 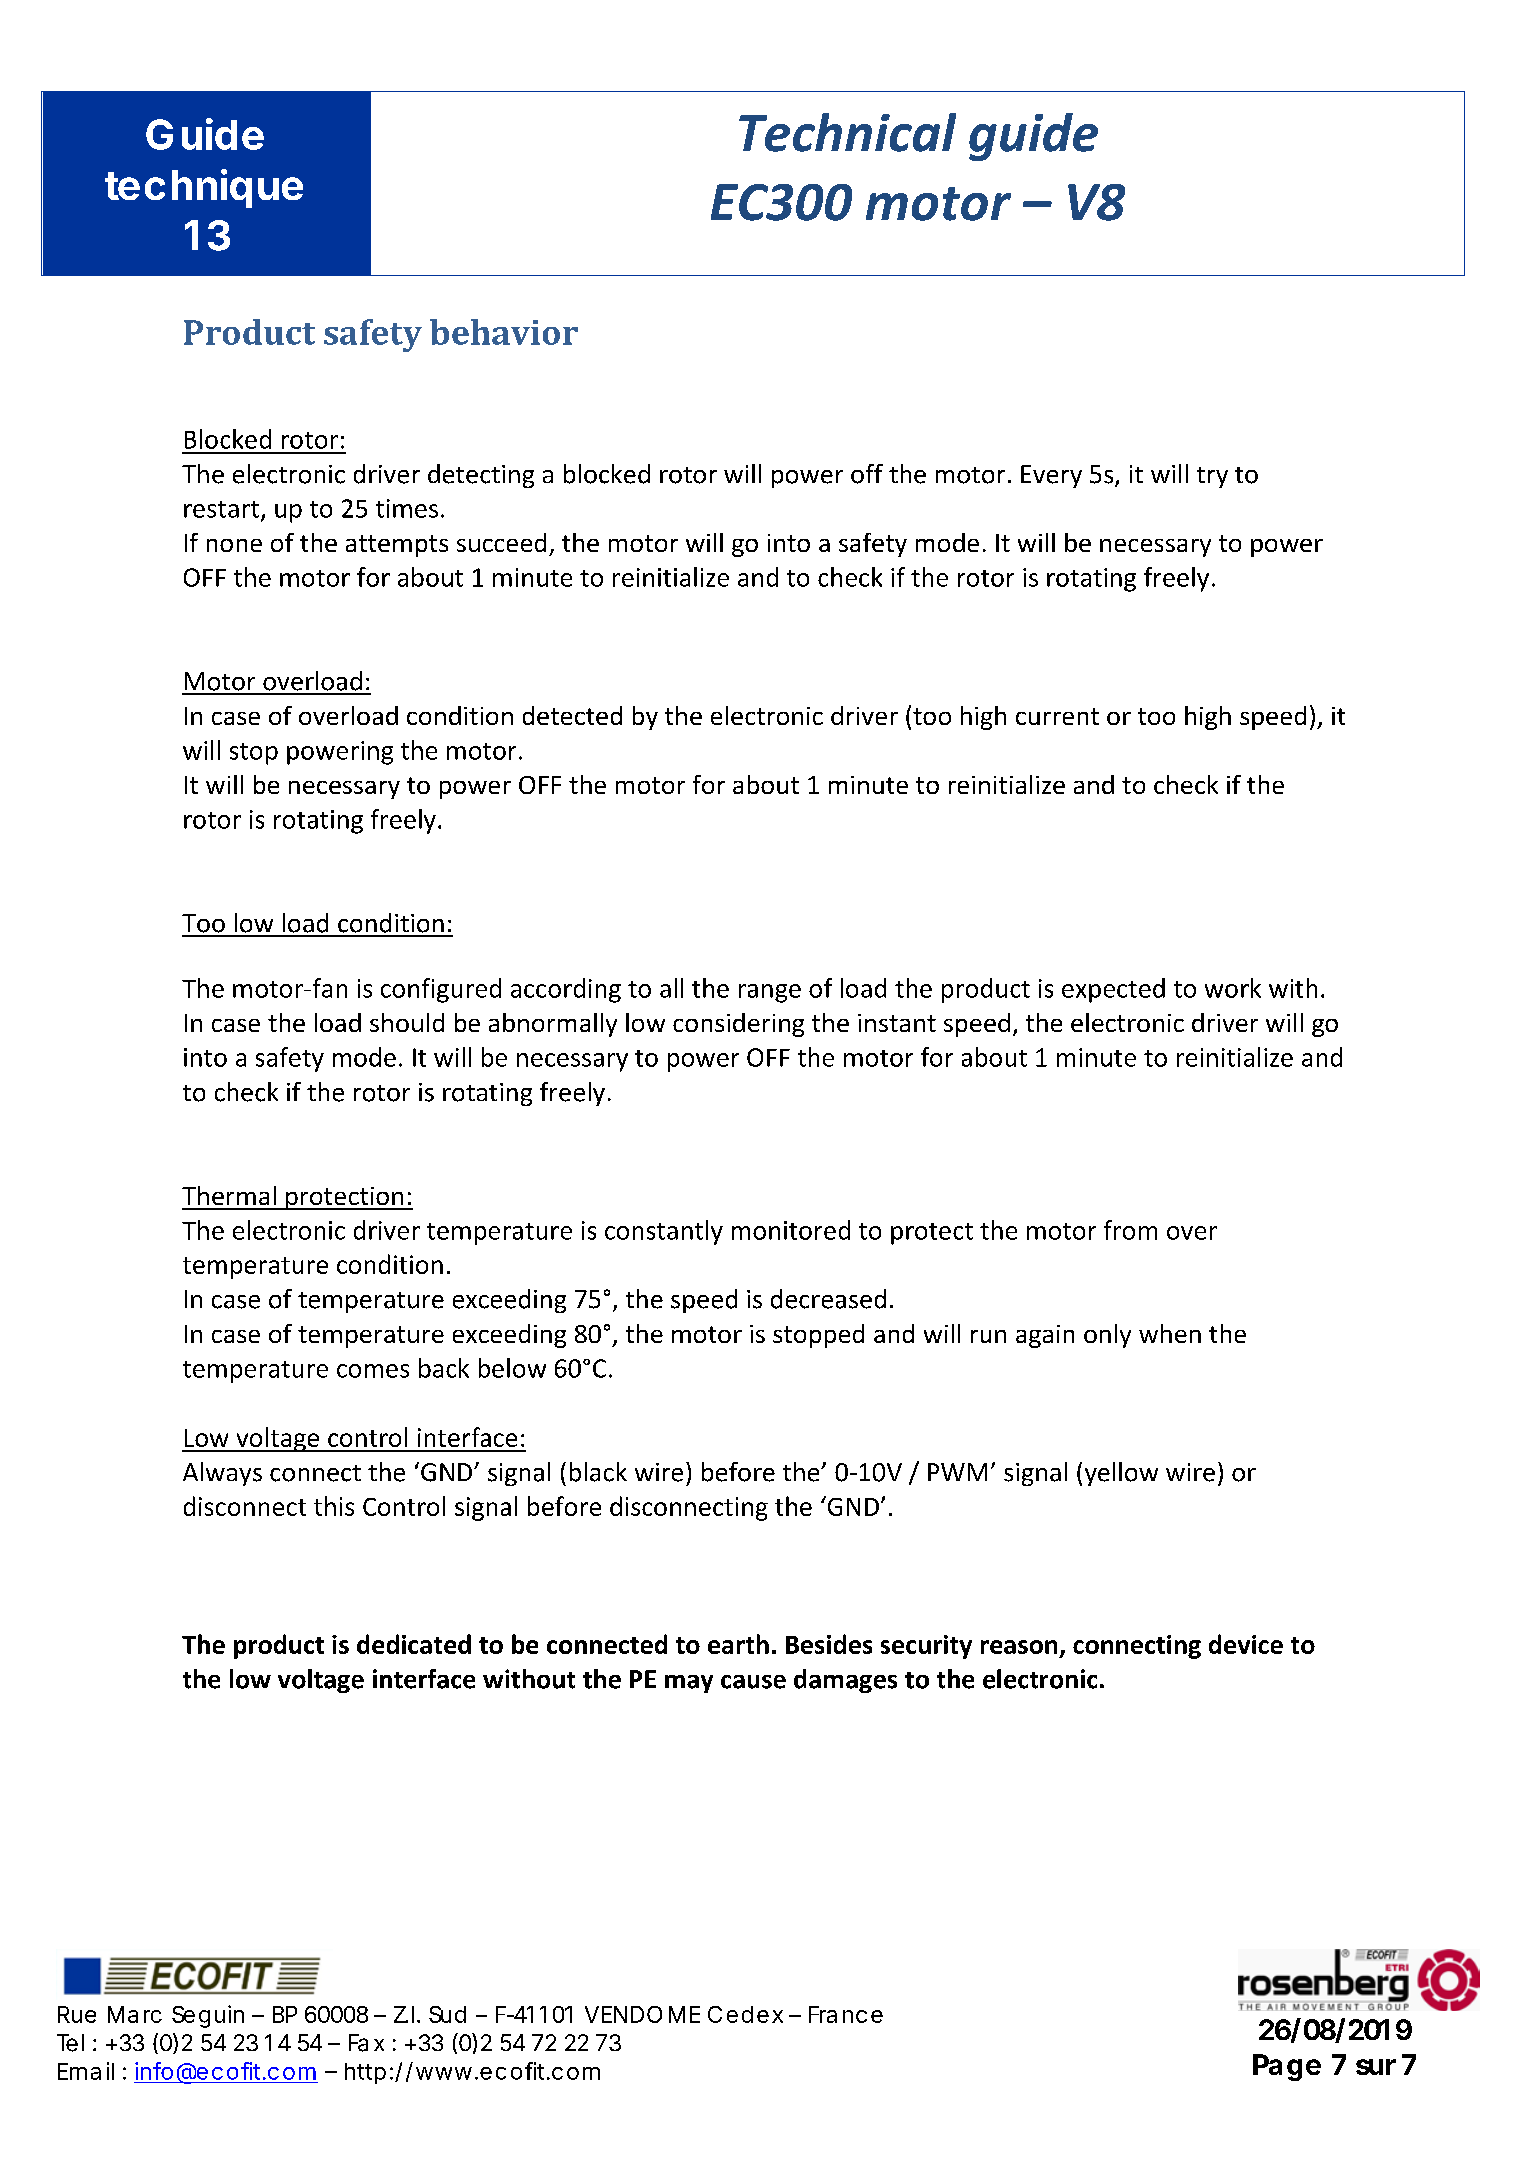 What do you see at coordinates (208, 2016) in the screenshot?
I see `Seguin` at bounding box center [208, 2016].
